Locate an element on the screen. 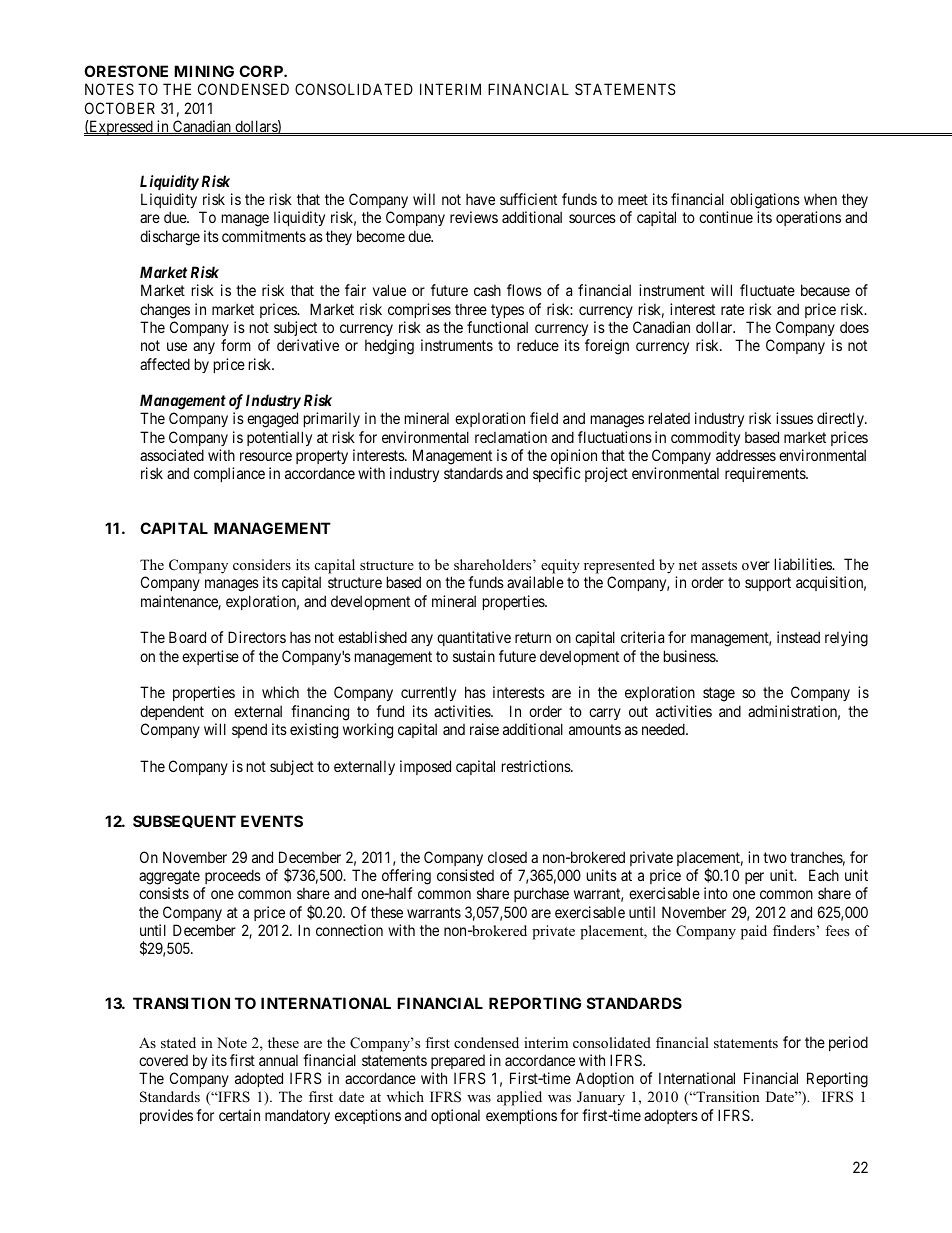 Image resolution: width=952 pixels, height=1233 pixels. rate is located at coordinates (732, 309).
